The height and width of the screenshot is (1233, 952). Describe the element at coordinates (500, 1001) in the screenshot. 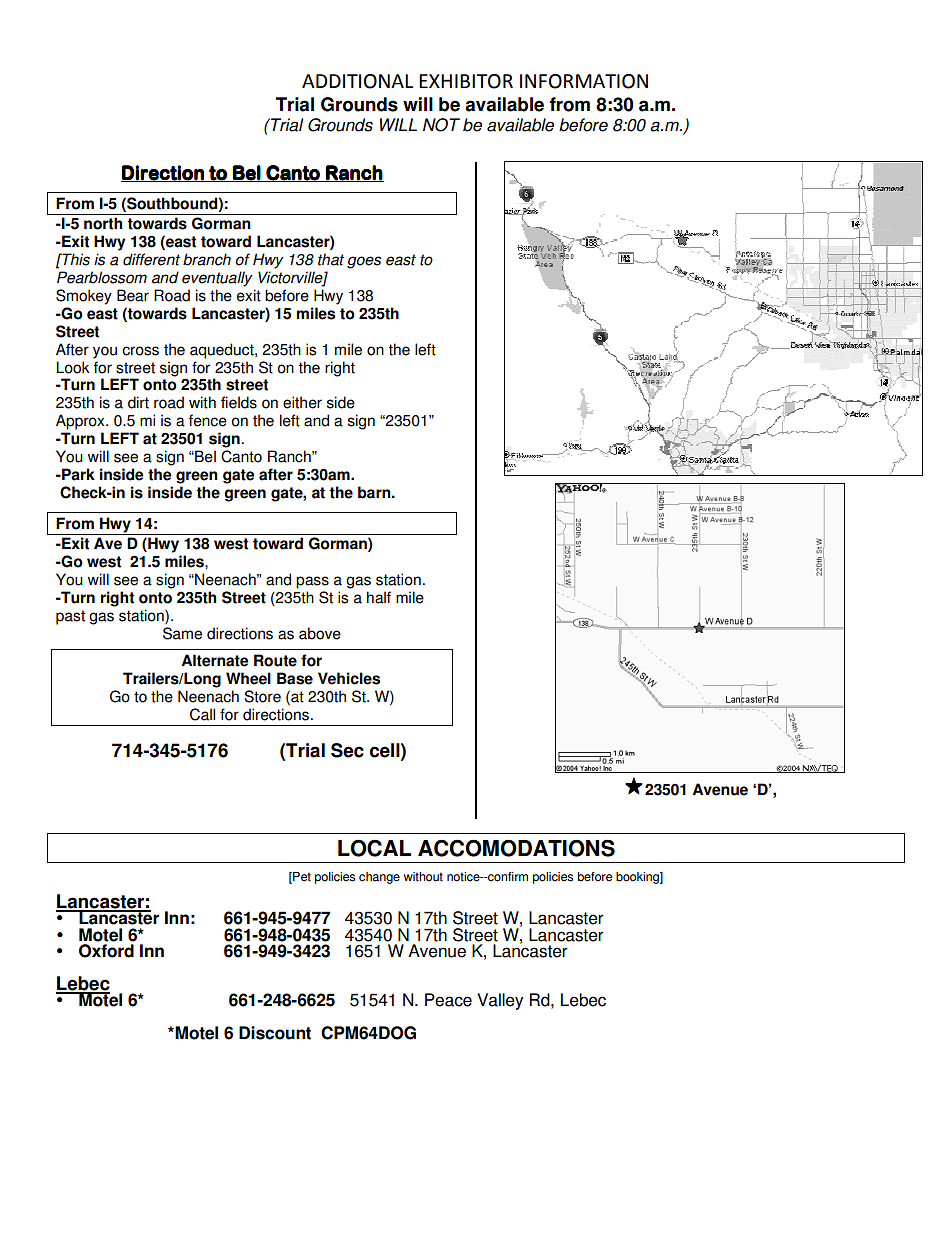

I see `Valley` at that location.
